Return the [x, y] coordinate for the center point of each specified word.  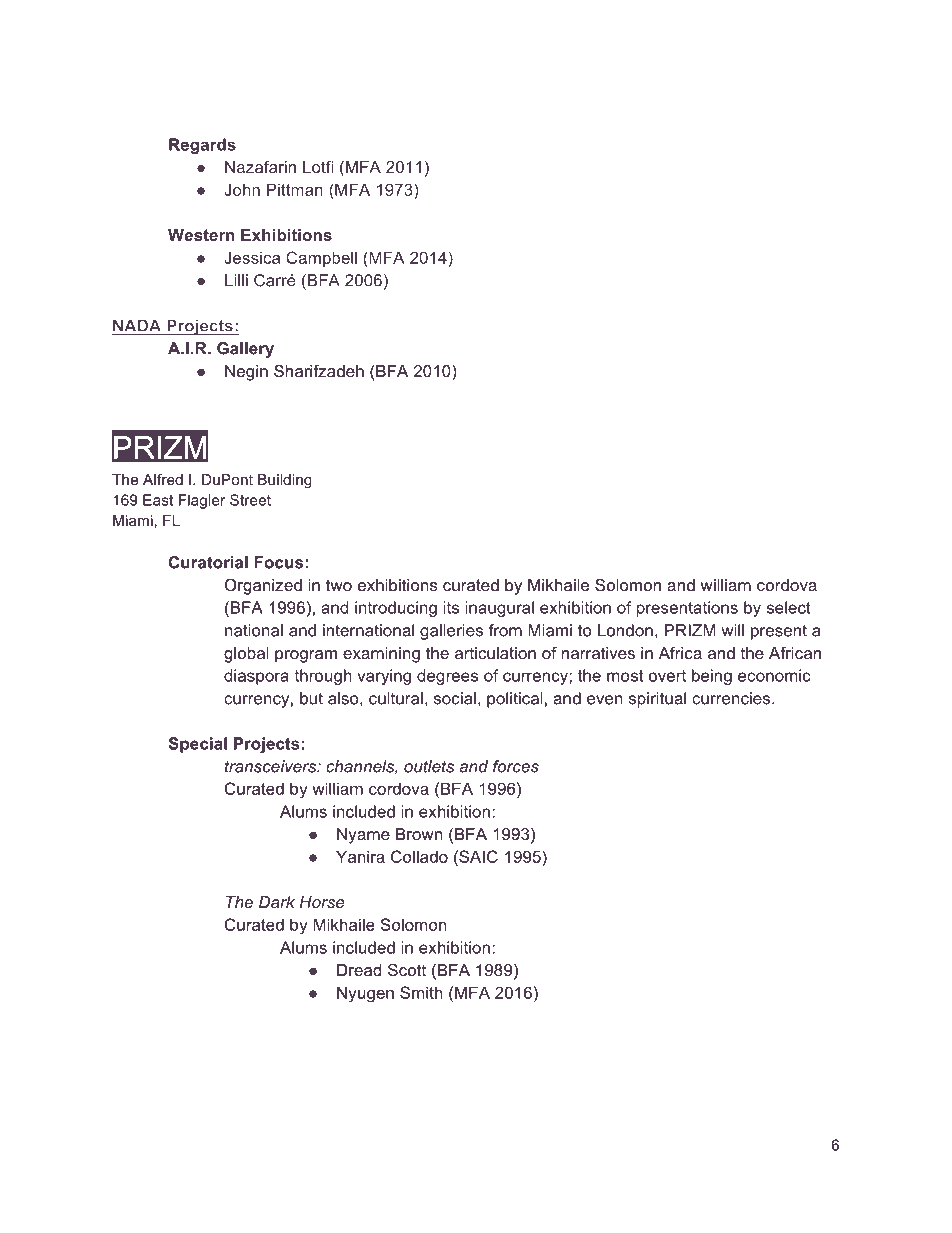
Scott [407, 969]
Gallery [245, 350]
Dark [277, 902]
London [625, 630]
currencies [732, 698]
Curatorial [208, 562]
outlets [429, 766]
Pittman [295, 189]
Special [198, 745]
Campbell [321, 259]
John [242, 189]
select [789, 607]
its [451, 607]
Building [285, 481]
